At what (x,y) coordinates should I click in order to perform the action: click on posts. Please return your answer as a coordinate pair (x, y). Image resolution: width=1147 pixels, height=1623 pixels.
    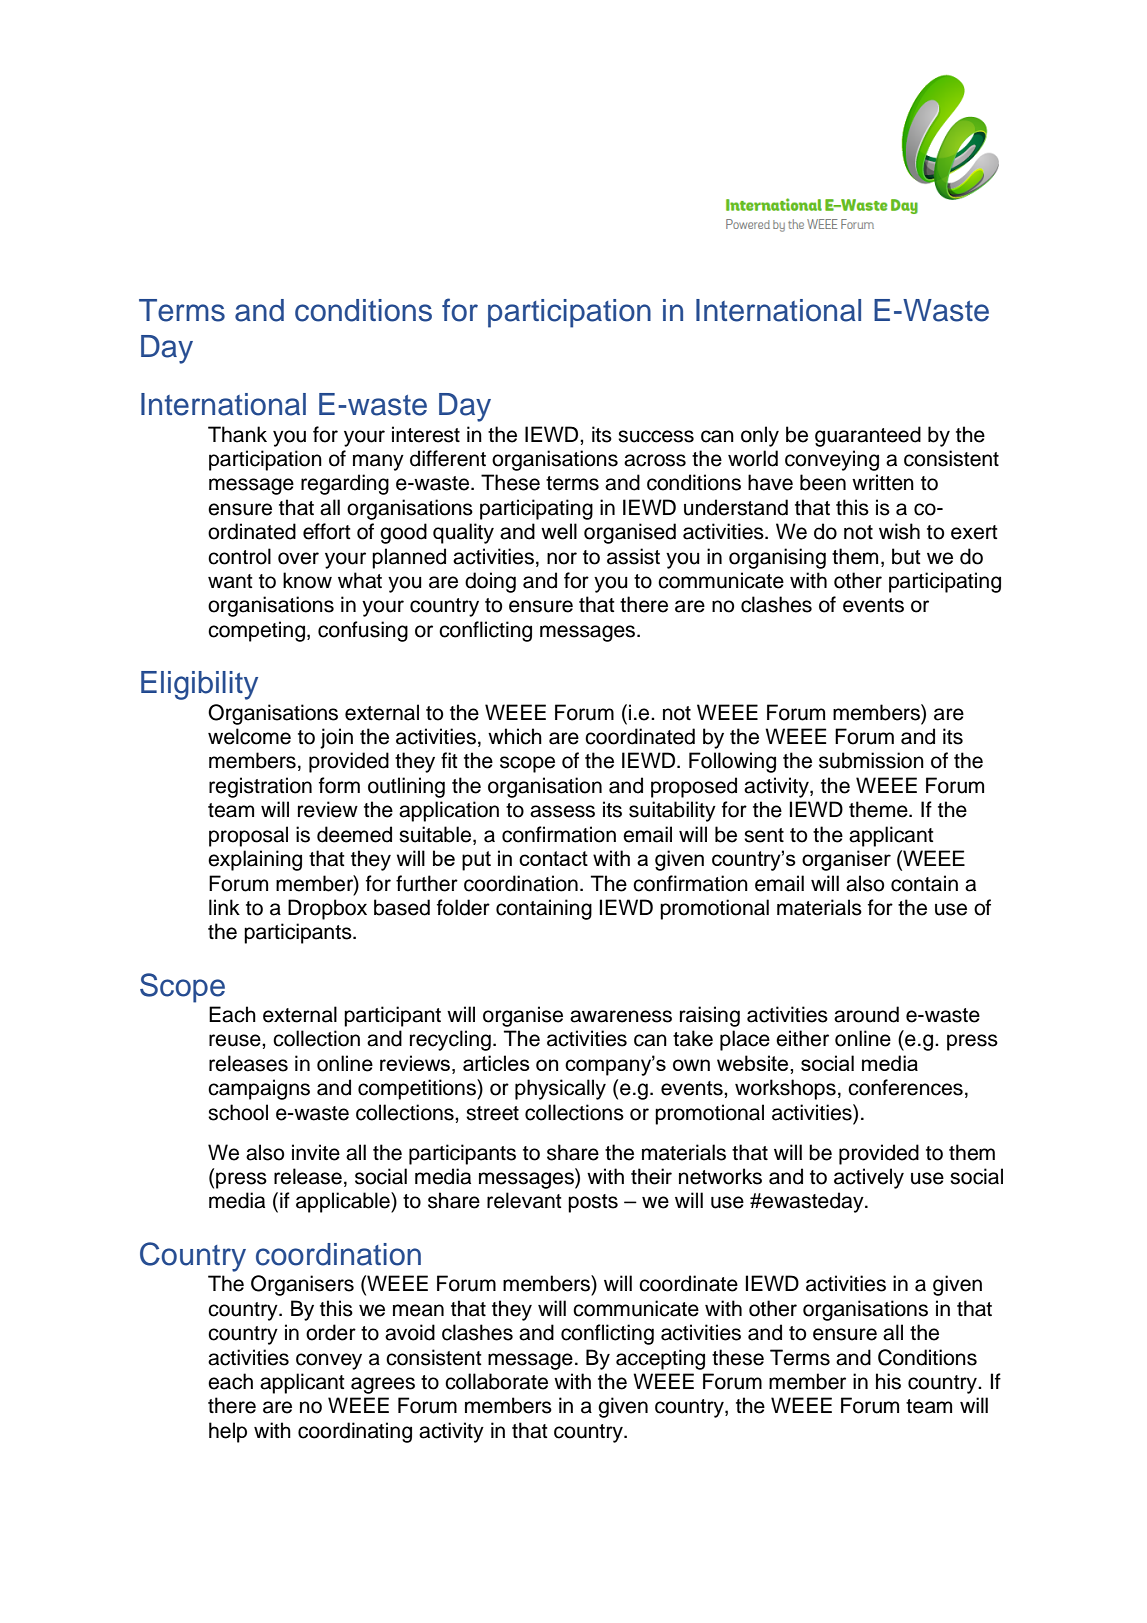
    Looking at the image, I should click on (593, 1203).
